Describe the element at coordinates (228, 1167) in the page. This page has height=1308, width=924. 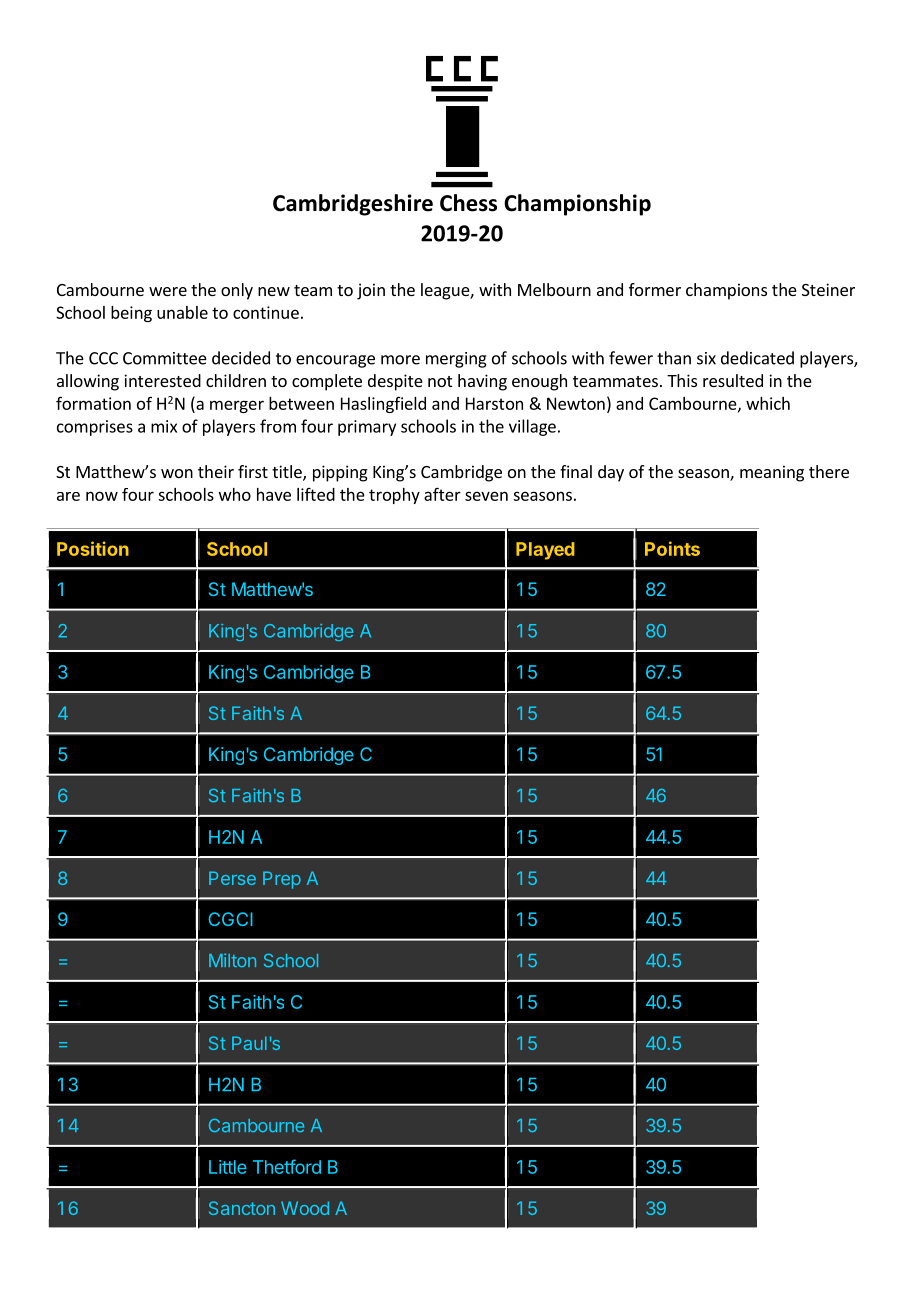
I see `Little` at that location.
